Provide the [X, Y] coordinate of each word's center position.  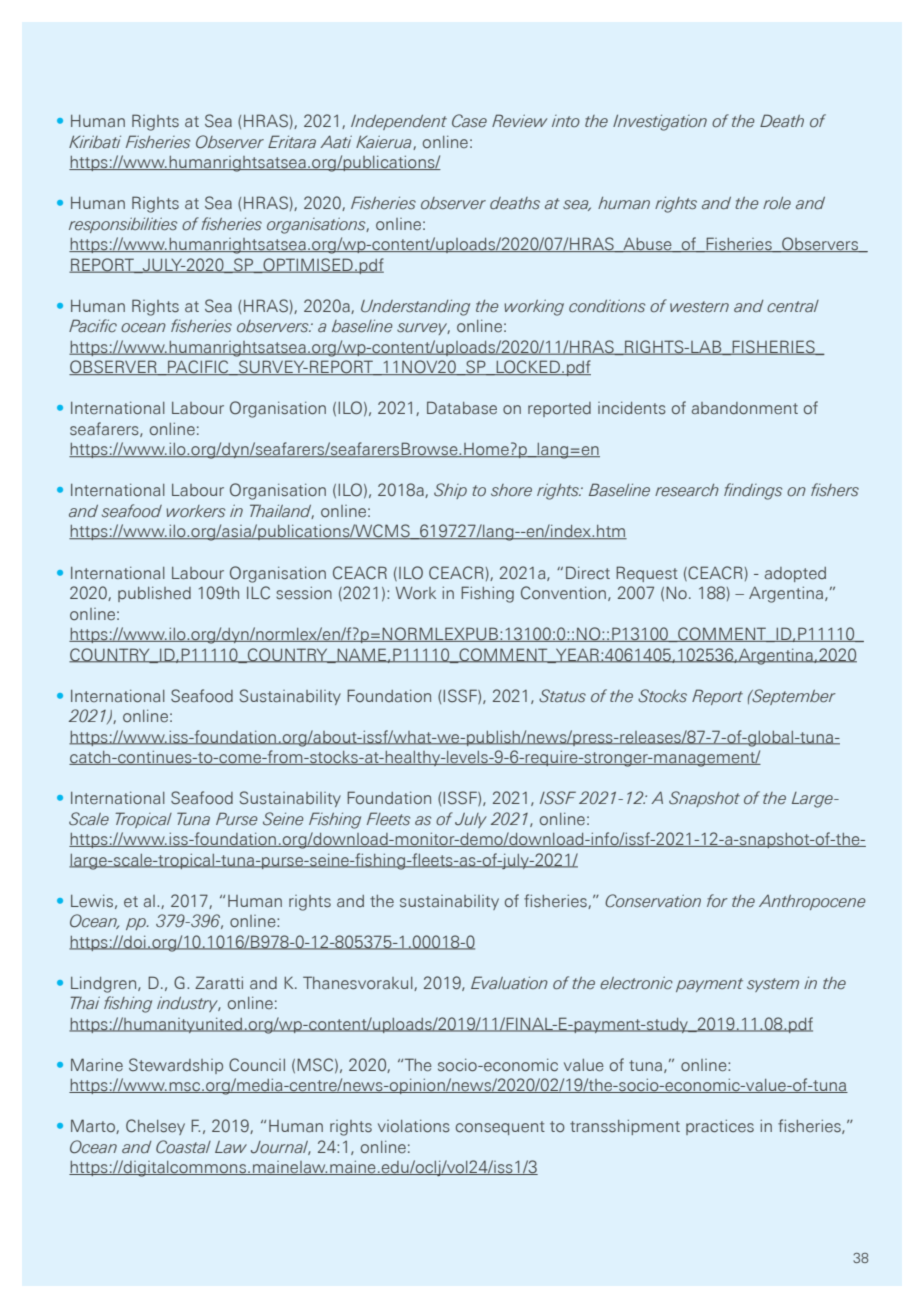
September [793, 697]
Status [562, 696]
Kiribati [95, 142]
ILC [258, 592]
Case [469, 120]
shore [511, 490]
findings [753, 491]
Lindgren [105, 985]
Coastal [183, 1146]
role [777, 203]
